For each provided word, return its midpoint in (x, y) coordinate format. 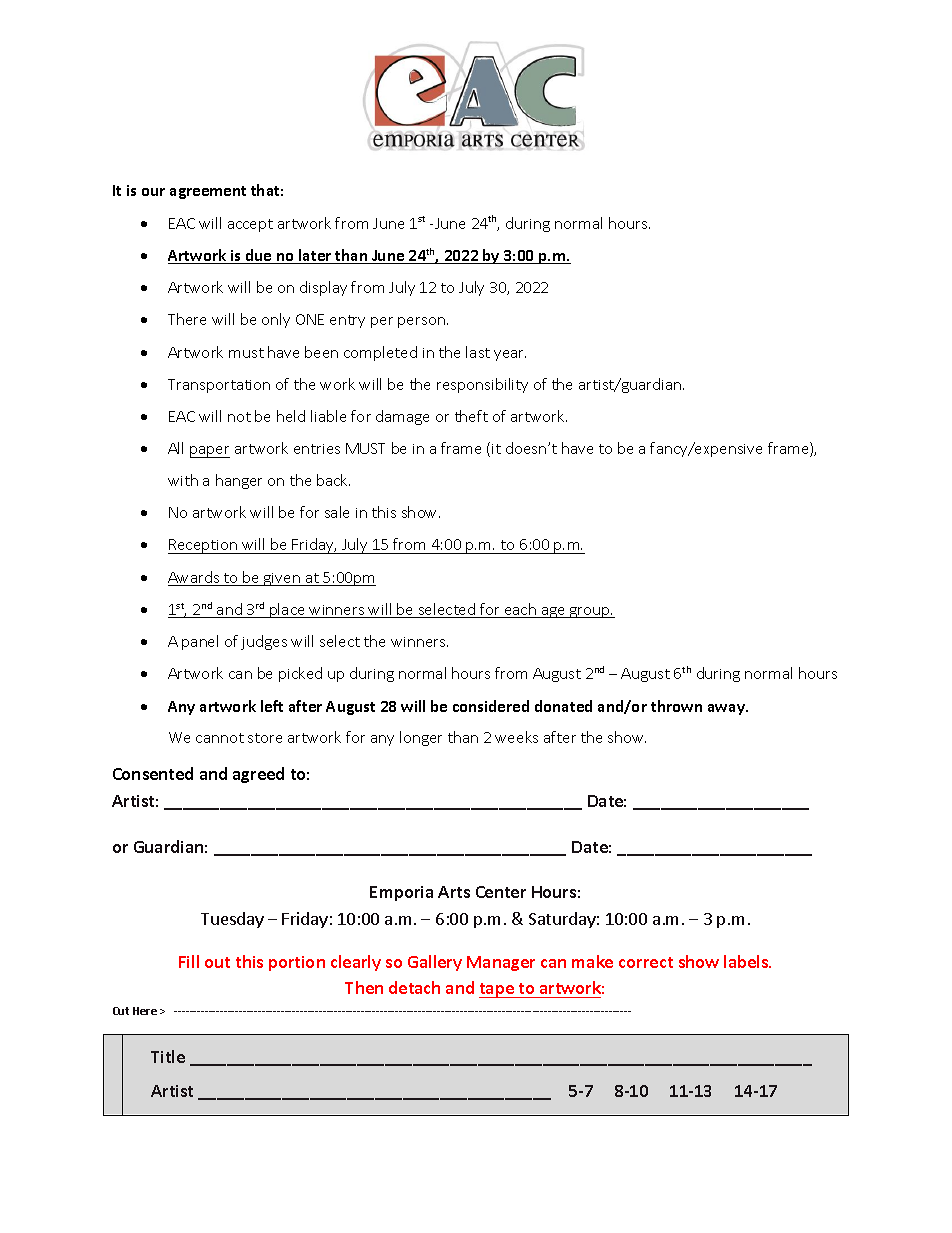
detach (414, 987)
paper (210, 452)
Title (168, 1056)
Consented (153, 773)
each (520, 610)
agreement (208, 192)
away (727, 709)
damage (402, 417)
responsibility (482, 385)
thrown (676, 706)
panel (200, 642)
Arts (454, 892)
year (510, 355)
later (315, 256)
